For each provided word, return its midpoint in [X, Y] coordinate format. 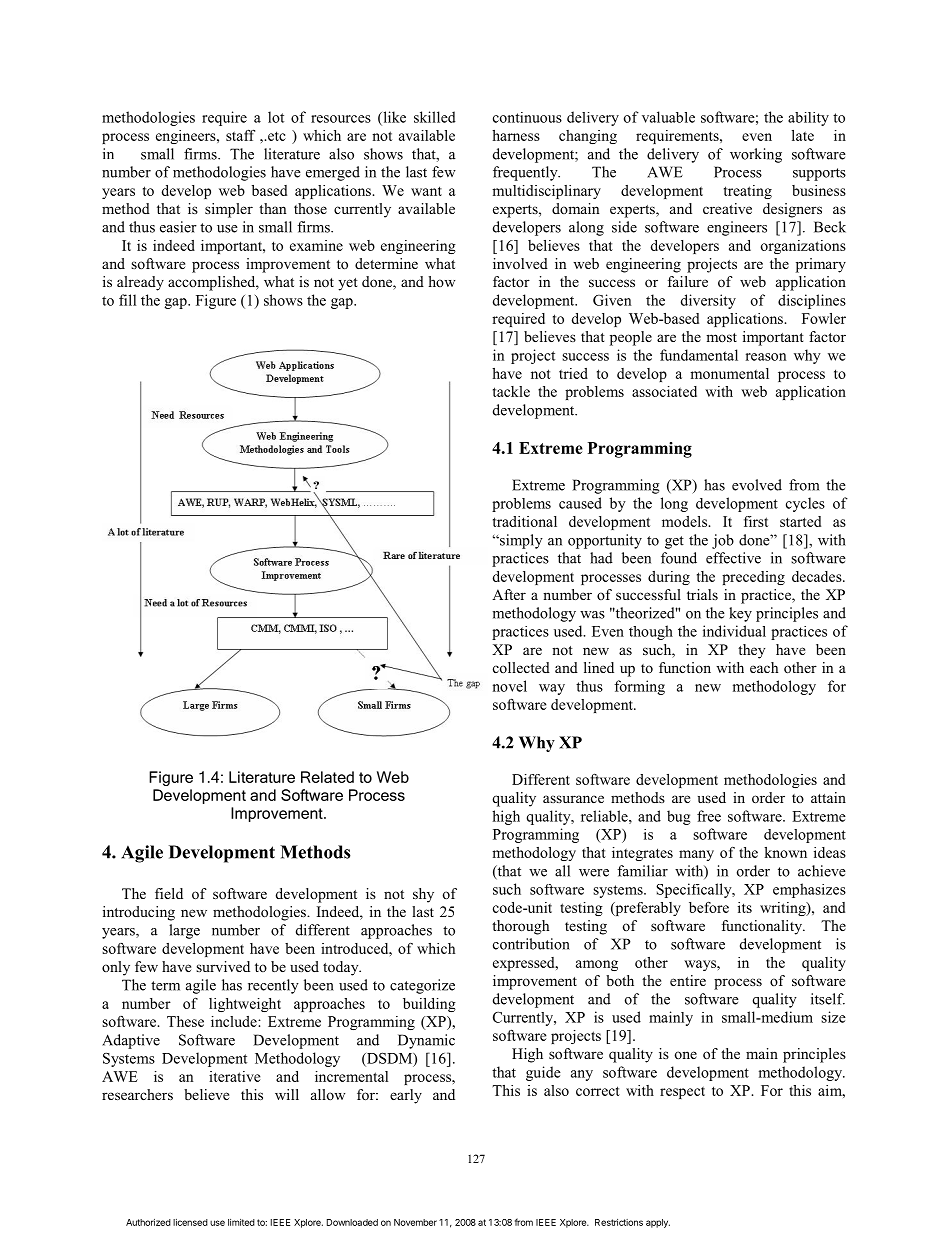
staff [240, 135]
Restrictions [619, 1222]
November [415, 1222]
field [169, 893]
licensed [190, 1222]
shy [423, 895]
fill [127, 300]
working [756, 155]
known [785, 852]
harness [516, 135]
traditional [525, 521]
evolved [757, 485]
